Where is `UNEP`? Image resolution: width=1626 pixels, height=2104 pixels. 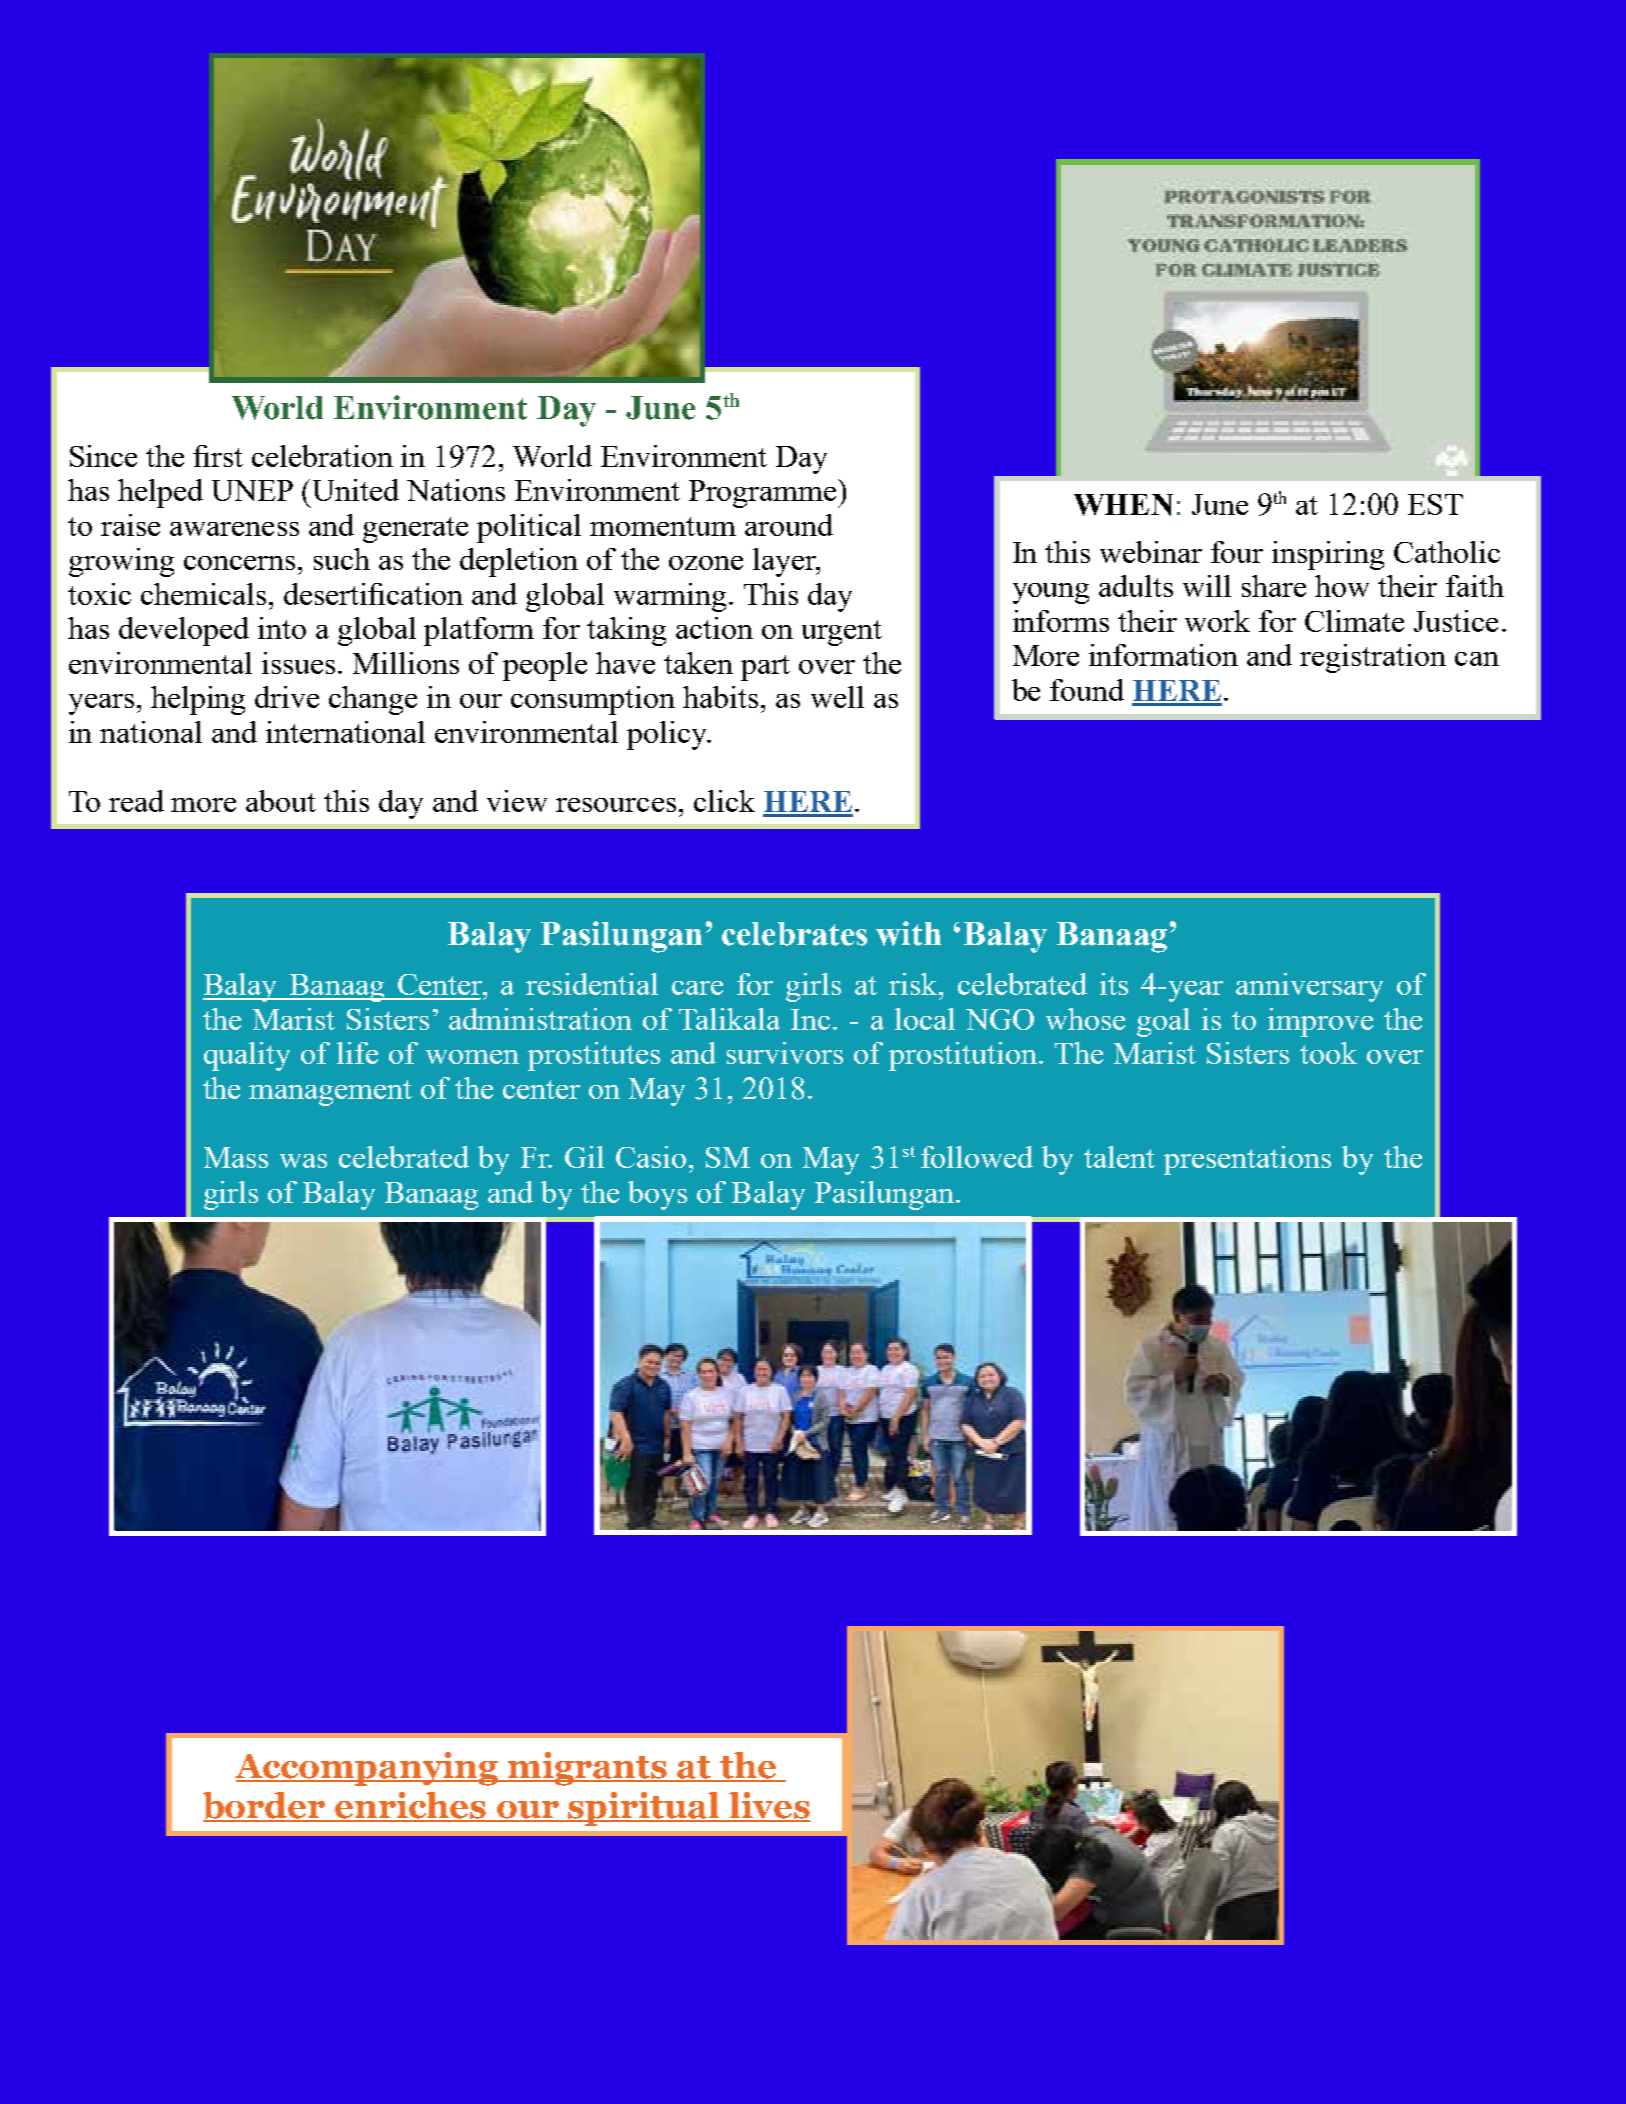 UNEP is located at coordinates (252, 490).
